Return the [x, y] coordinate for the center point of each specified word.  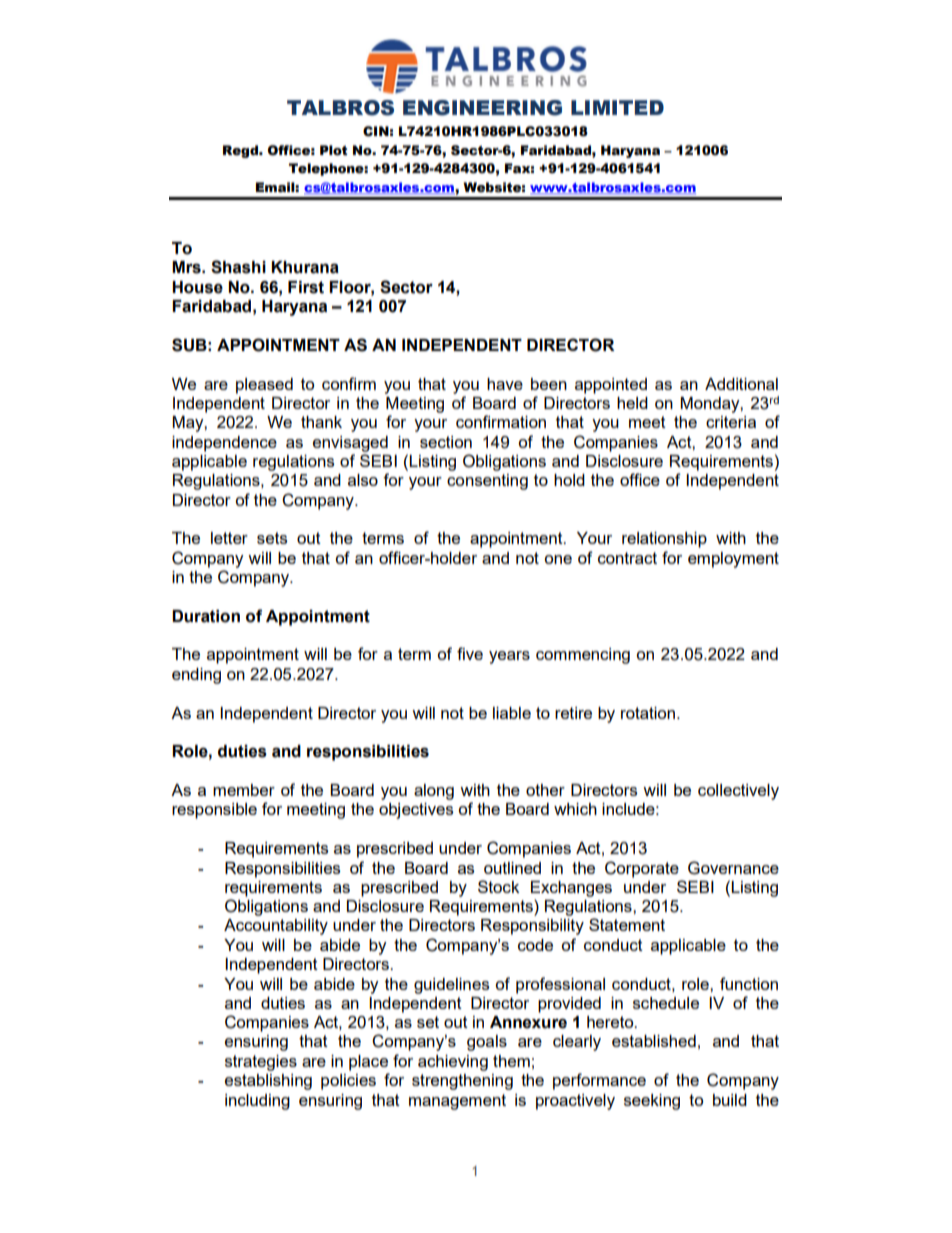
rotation [648, 713]
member [244, 790]
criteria [731, 422]
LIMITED [617, 107]
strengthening [462, 1082]
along [434, 792]
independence [224, 444]
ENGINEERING [482, 108]
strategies [261, 1063]
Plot [334, 150]
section [446, 442]
